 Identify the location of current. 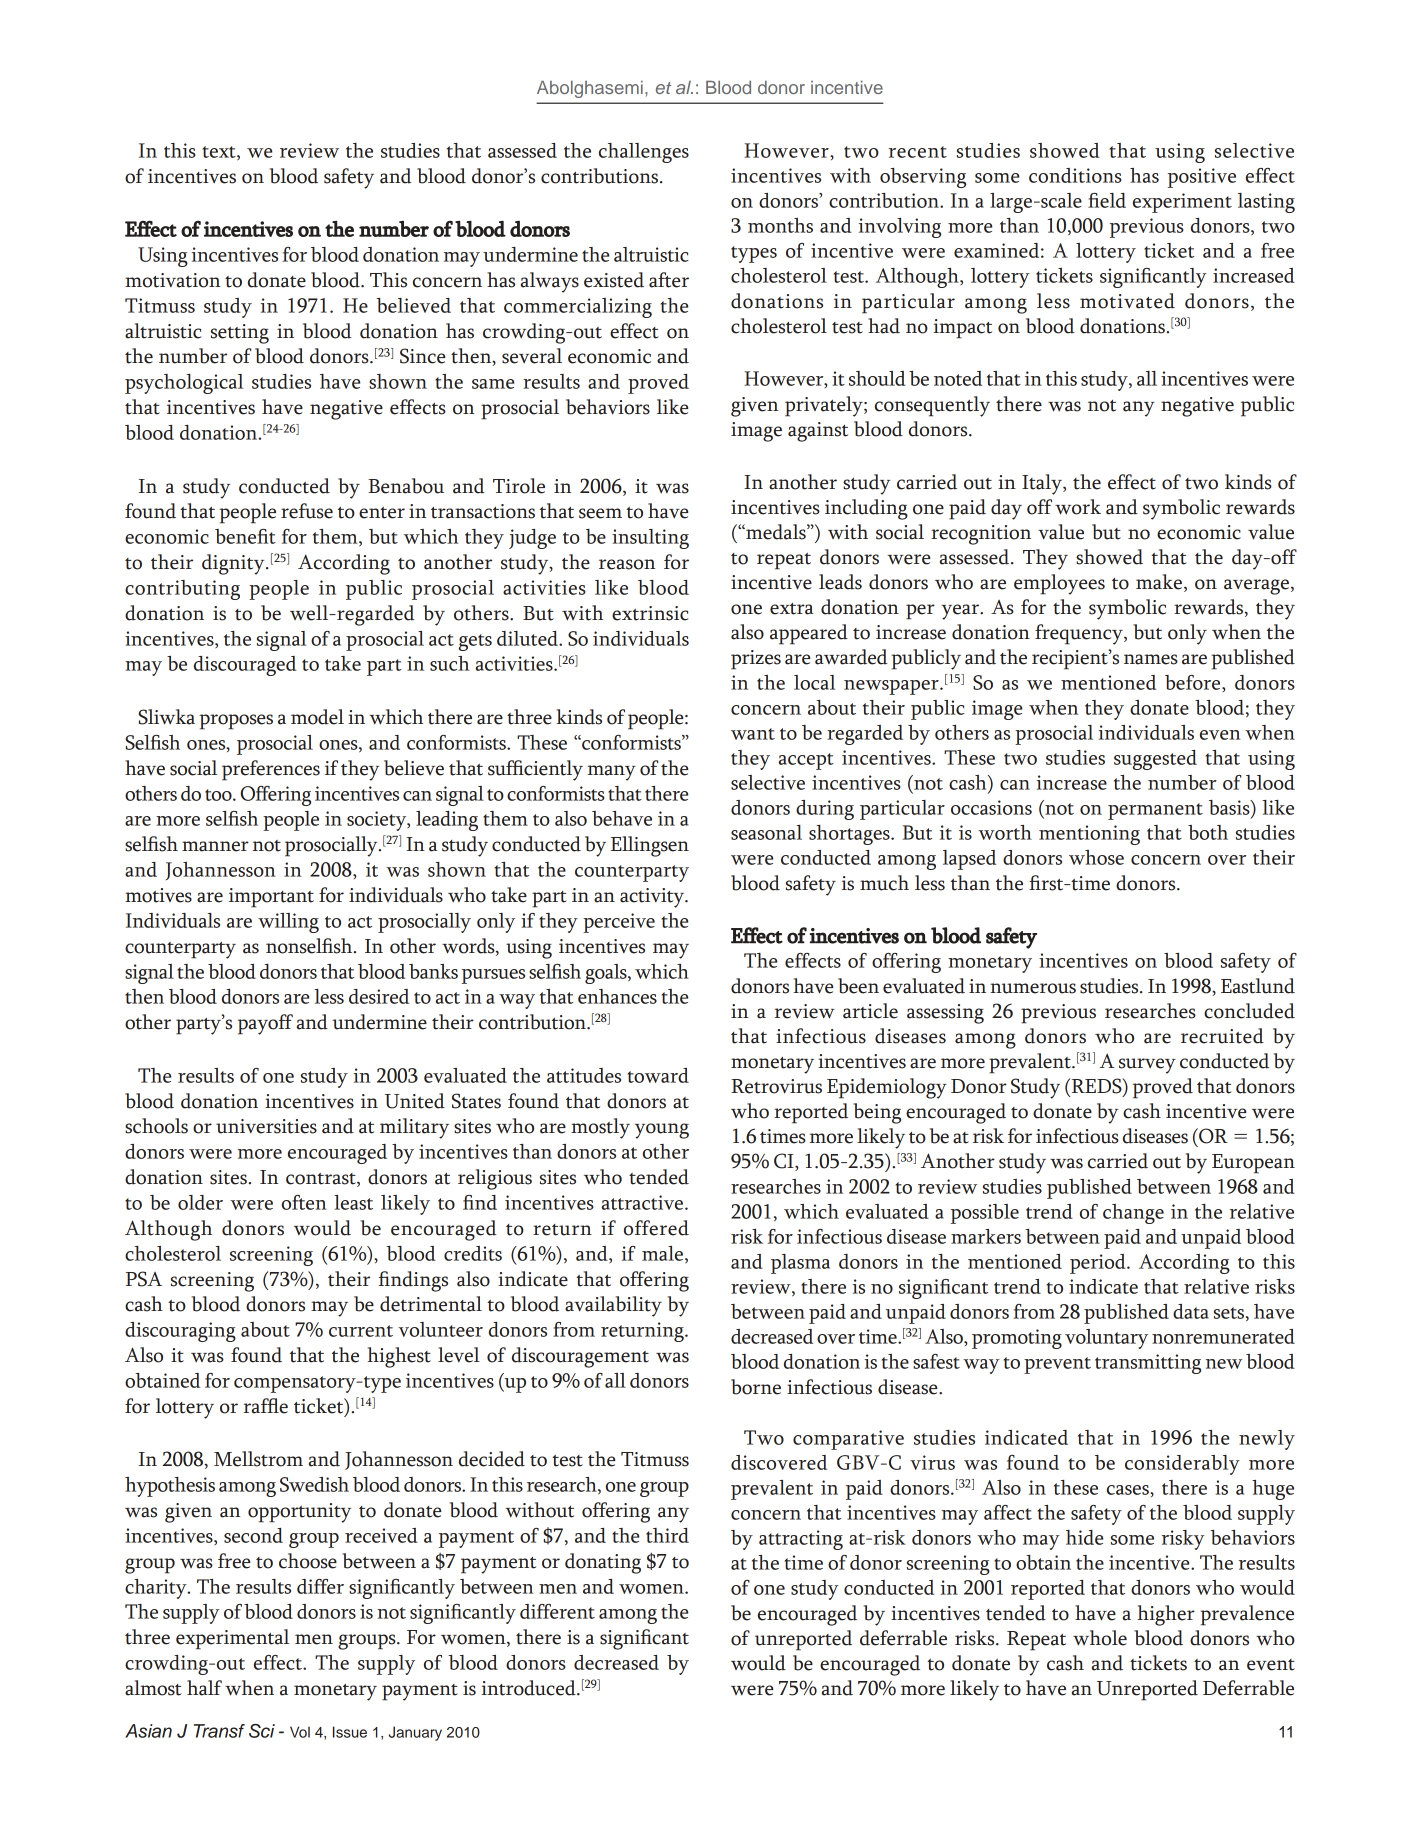
(361, 1331).
